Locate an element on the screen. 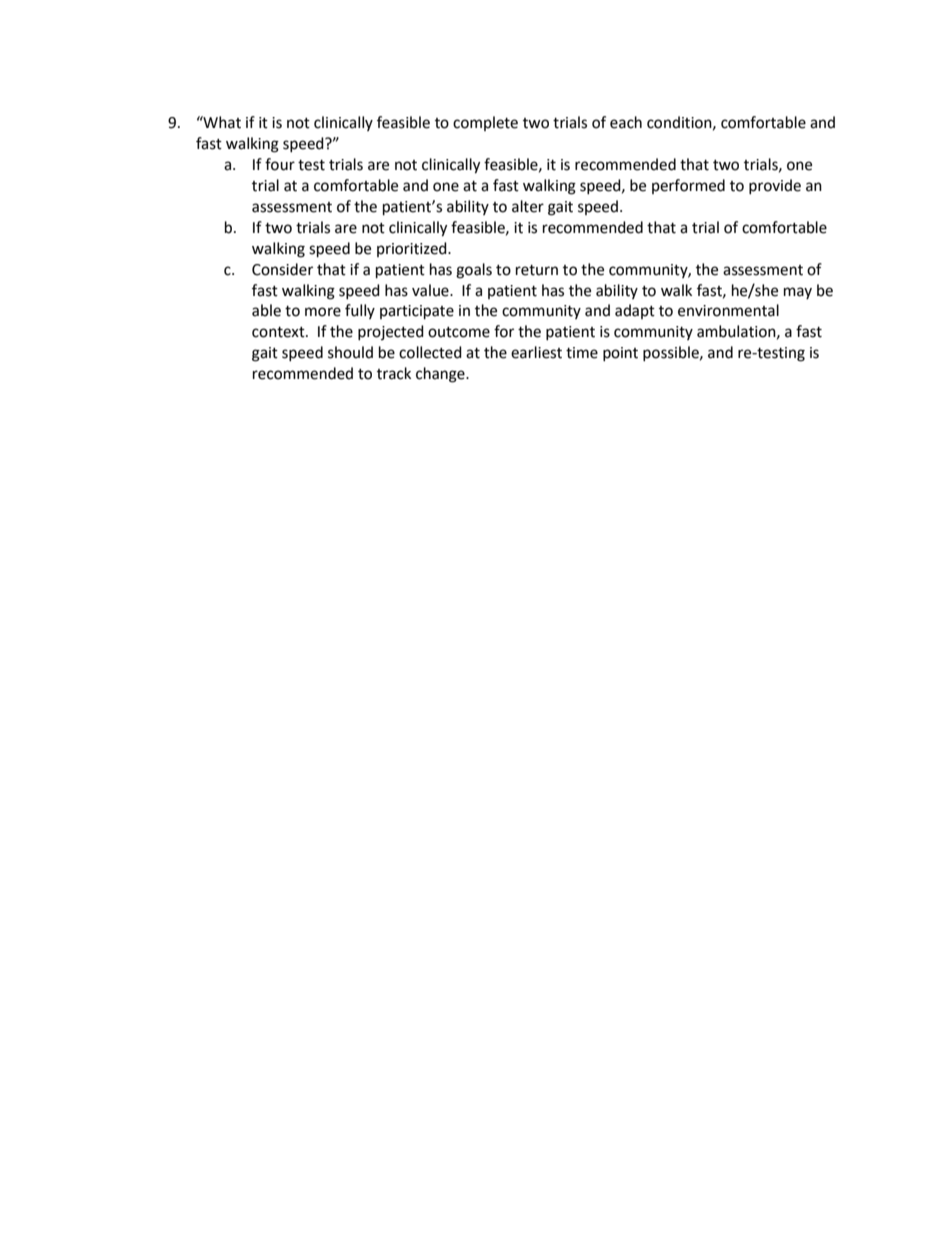 The height and width of the screenshot is (1233, 952). earliest is located at coordinates (536, 352).
